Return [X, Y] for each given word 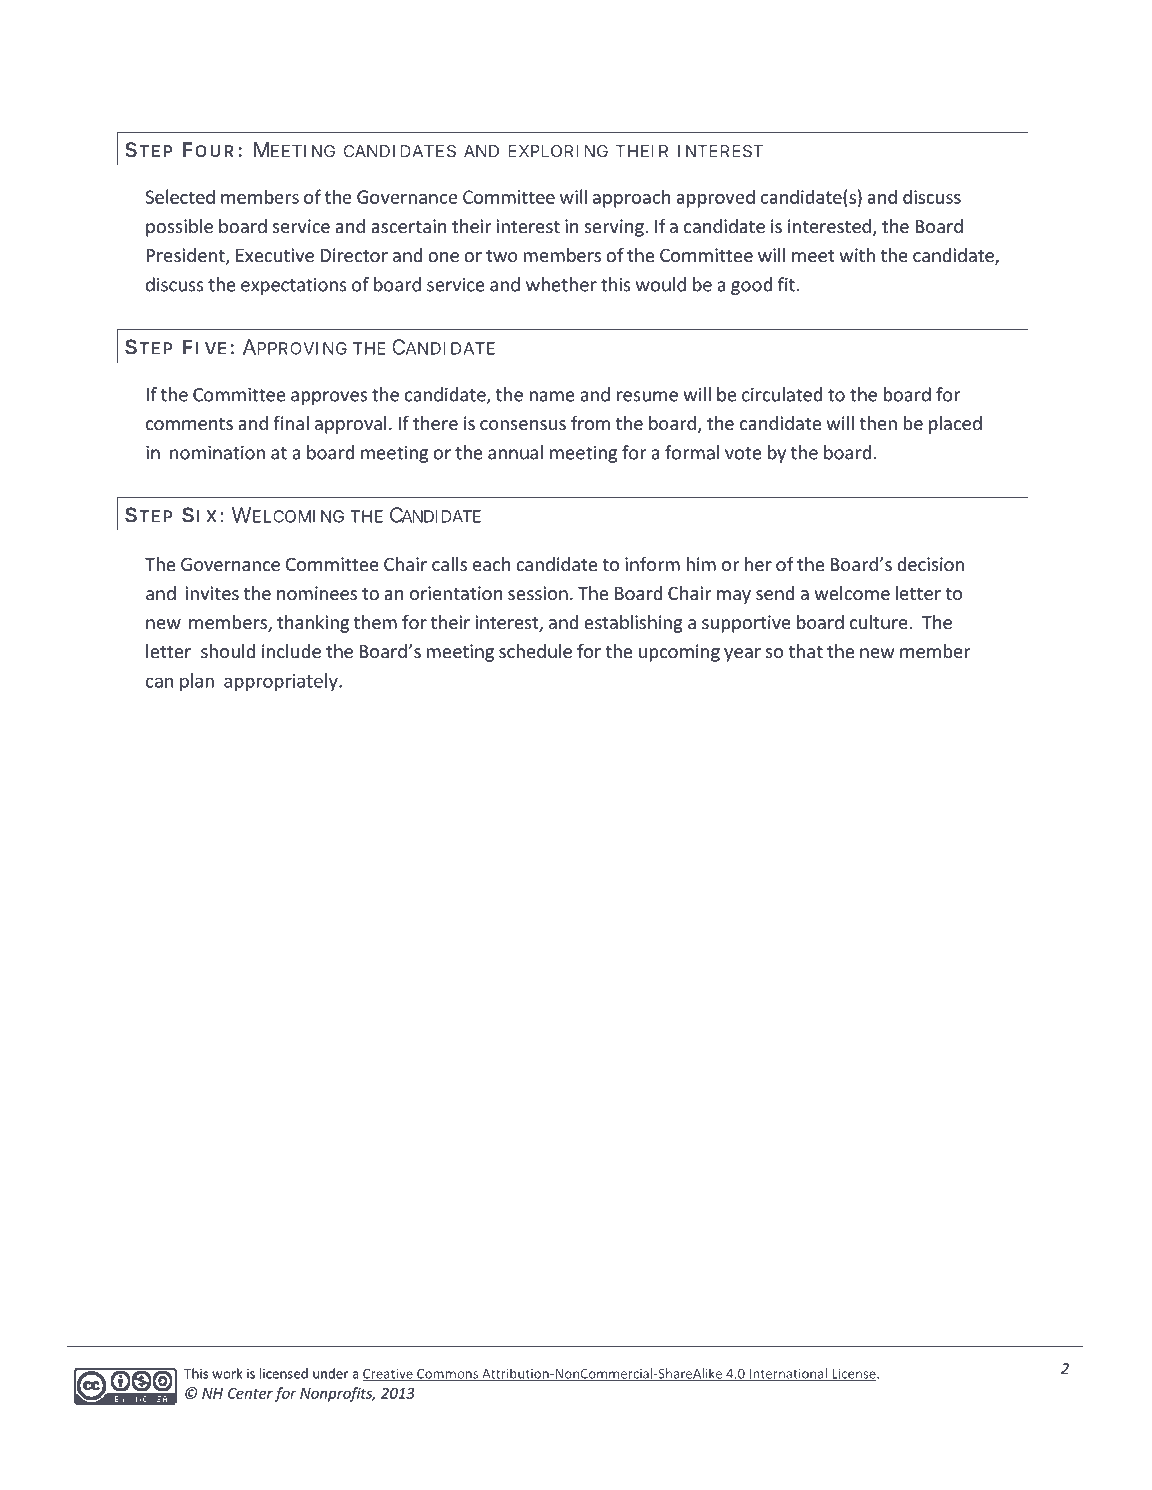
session [538, 593]
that [806, 651]
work [227, 1373]
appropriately [282, 682]
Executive [275, 255]
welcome [852, 593]
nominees [317, 593]
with [857, 255]
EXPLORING [558, 151]
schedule [535, 651]
